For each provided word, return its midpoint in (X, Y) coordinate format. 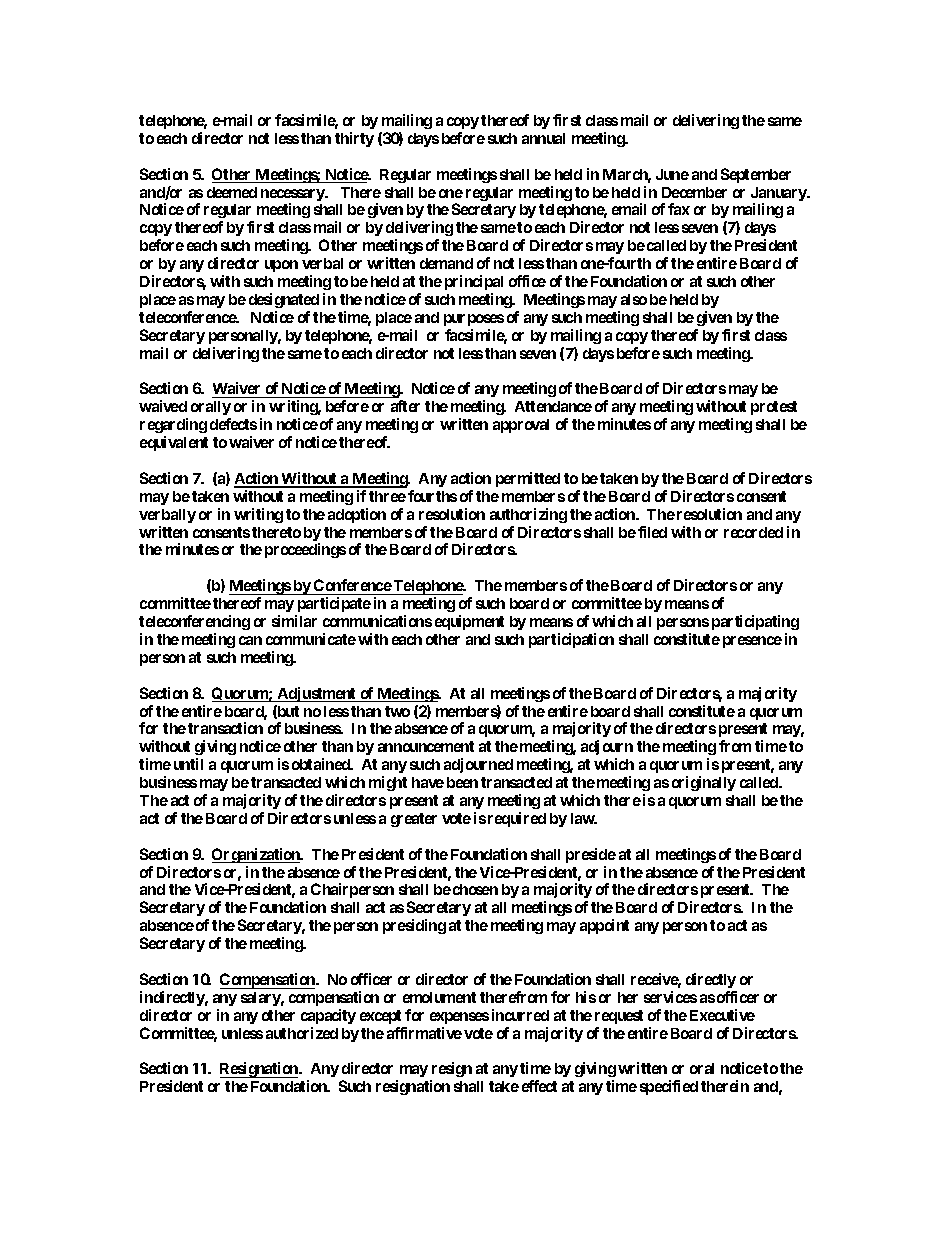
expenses (459, 1018)
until (188, 764)
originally (704, 783)
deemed (232, 192)
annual (543, 138)
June (672, 174)
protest (774, 408)
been (462, 782)
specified (669, 1087)
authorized (302, 1033)
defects (233, 424)
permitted (528, 479)
